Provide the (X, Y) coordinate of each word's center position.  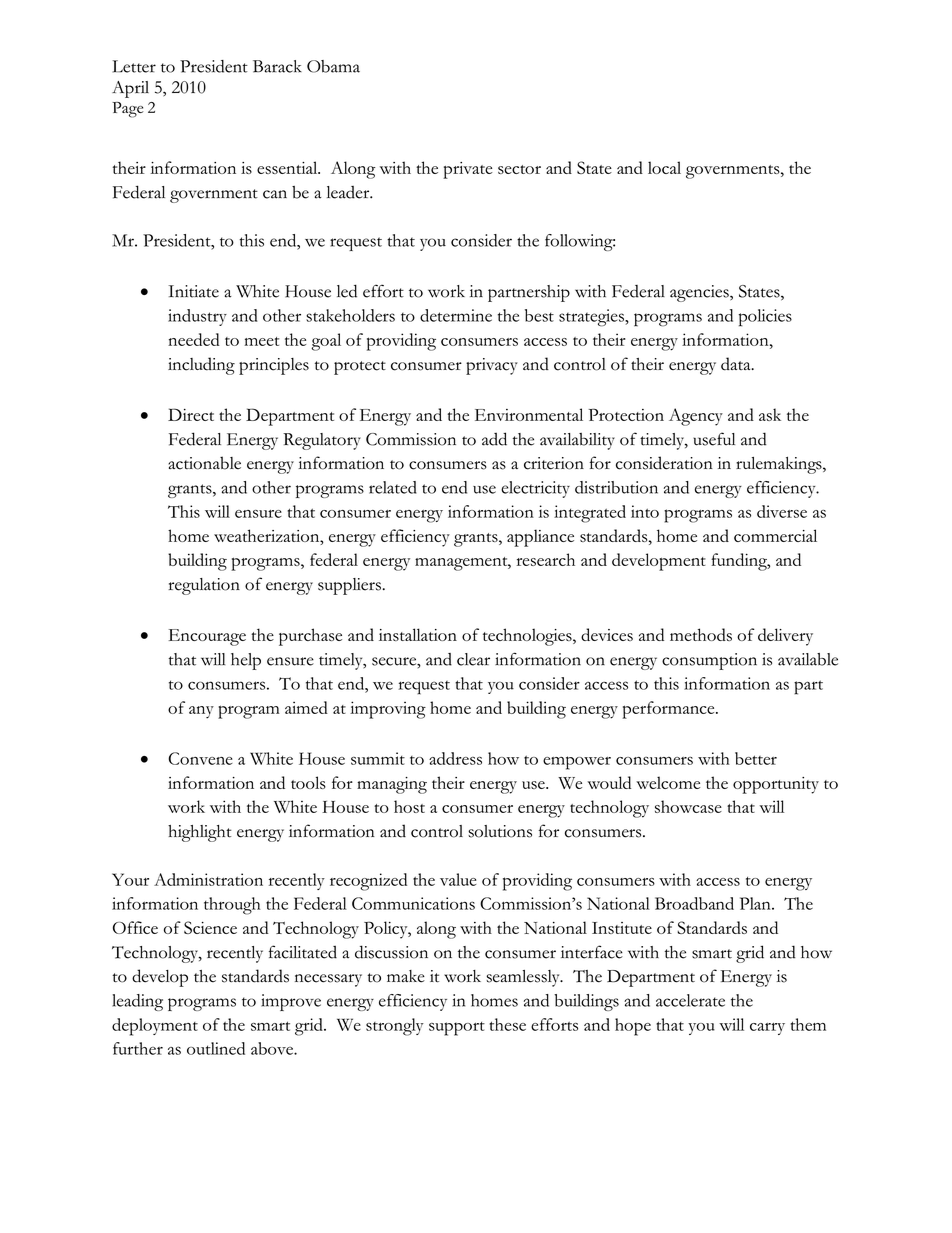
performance (669, 710)
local (664, 167)
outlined (216, 1048)
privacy (492, 366)
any (201, 712)
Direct (191, 414)
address (455, 758)
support (457, 1029)
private (468, 170)
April (130, 89)
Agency (696, 417)
